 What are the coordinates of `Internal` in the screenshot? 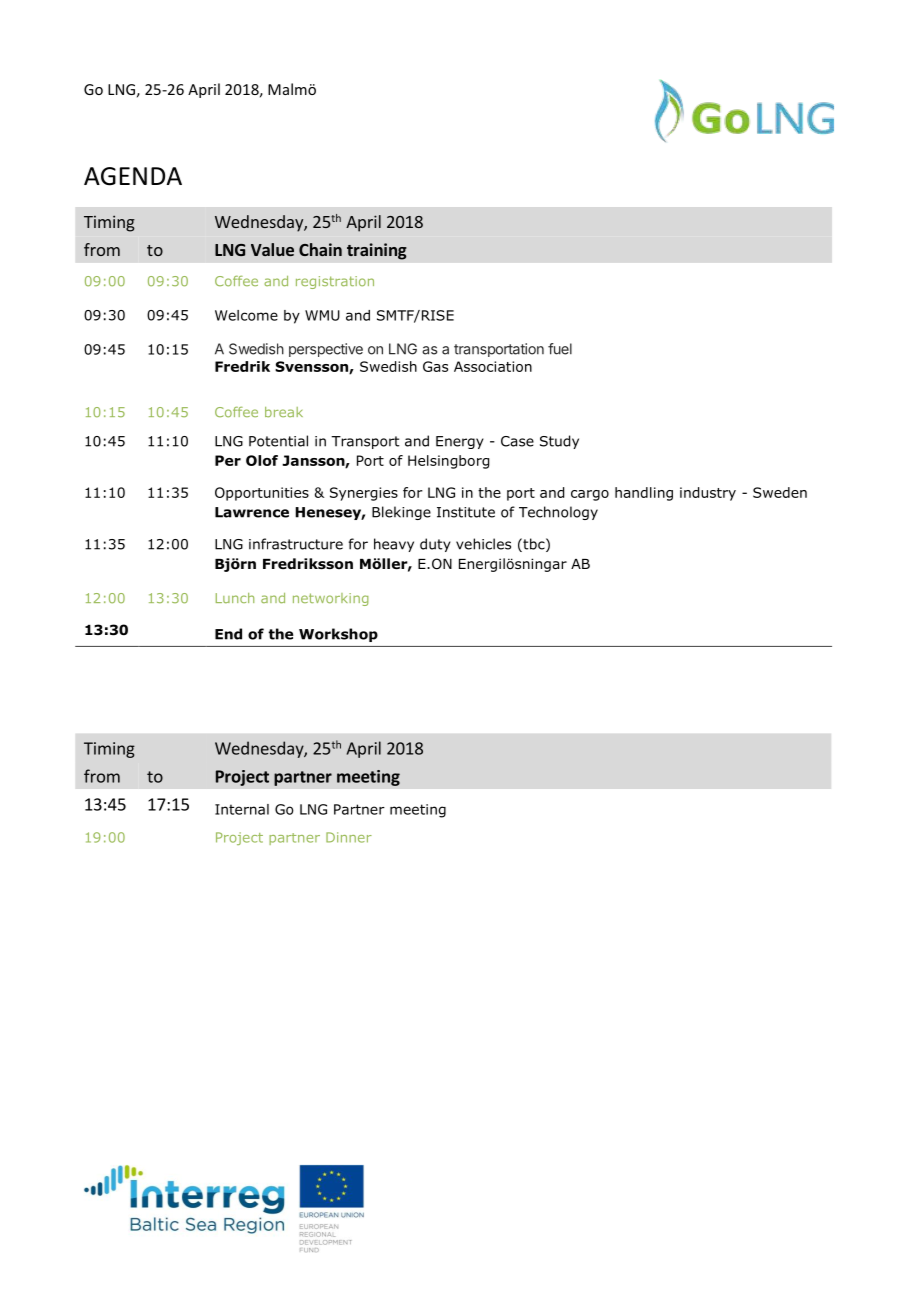 It's located at (242, 809).
